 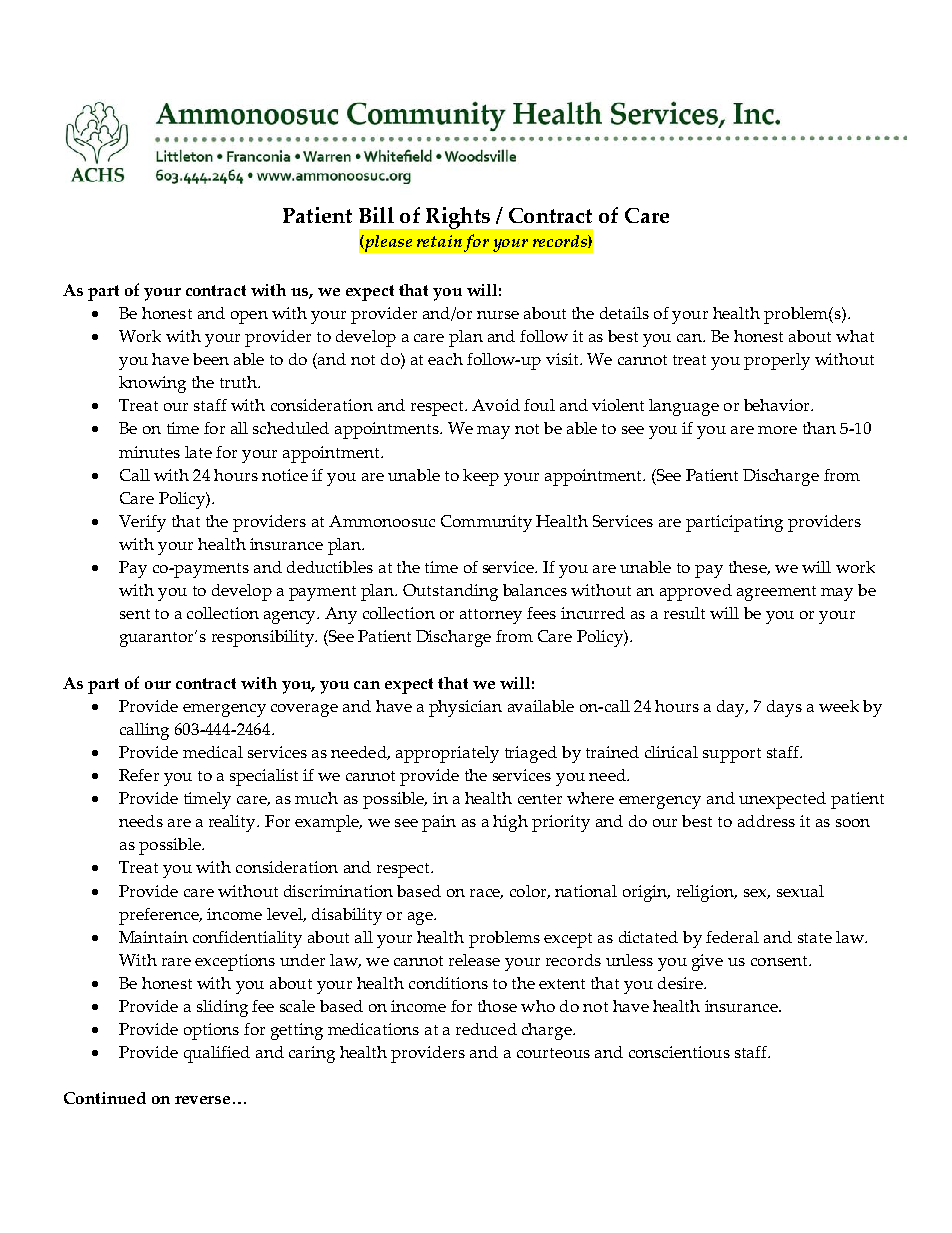 What do you see at coordinates (198, 452) in the screenshot?
I see `late` at bounding box center [198, 452].
